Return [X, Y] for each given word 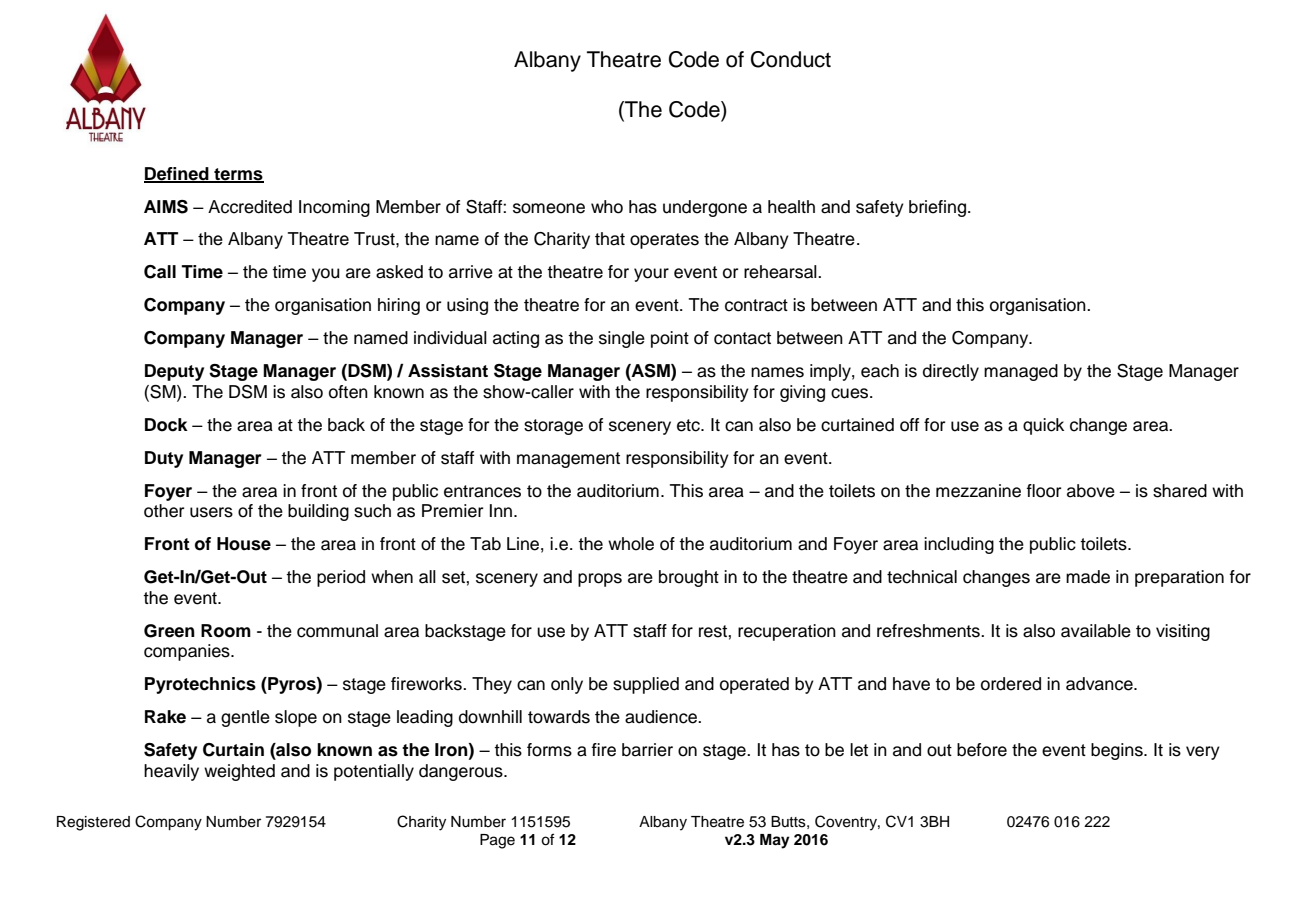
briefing [939, 208]
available [1096, 631]
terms [238, 175]
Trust [375, 239]
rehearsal [781, 272]
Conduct [791, 59]
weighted [239, 772]
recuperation [787, 632]
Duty [164, 459]
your [651, 275]
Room [226, 631]
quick [1043, 426]
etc [690, 425]
